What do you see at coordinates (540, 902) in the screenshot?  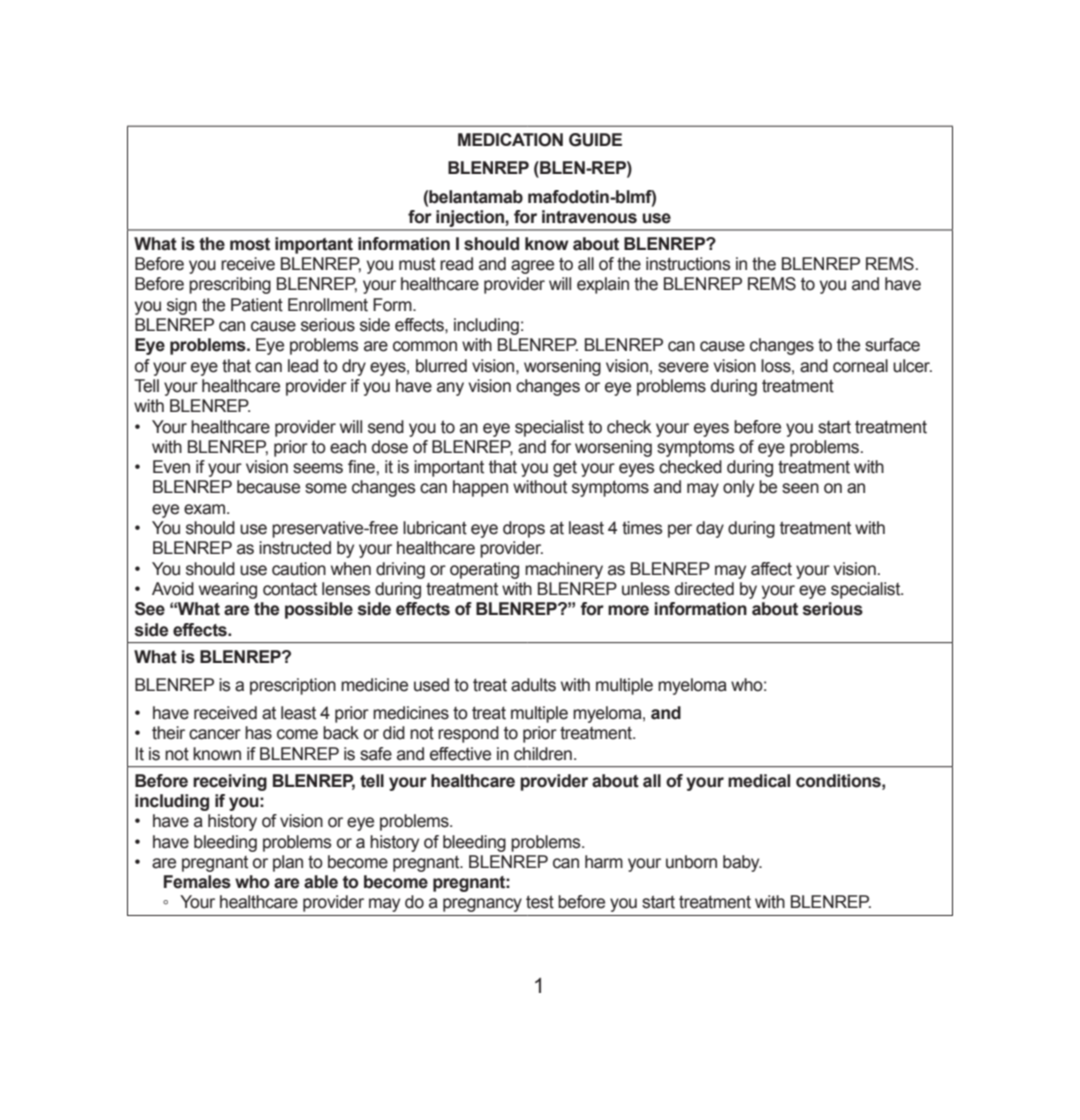 I see `test` at bounding box center [540, 902].
